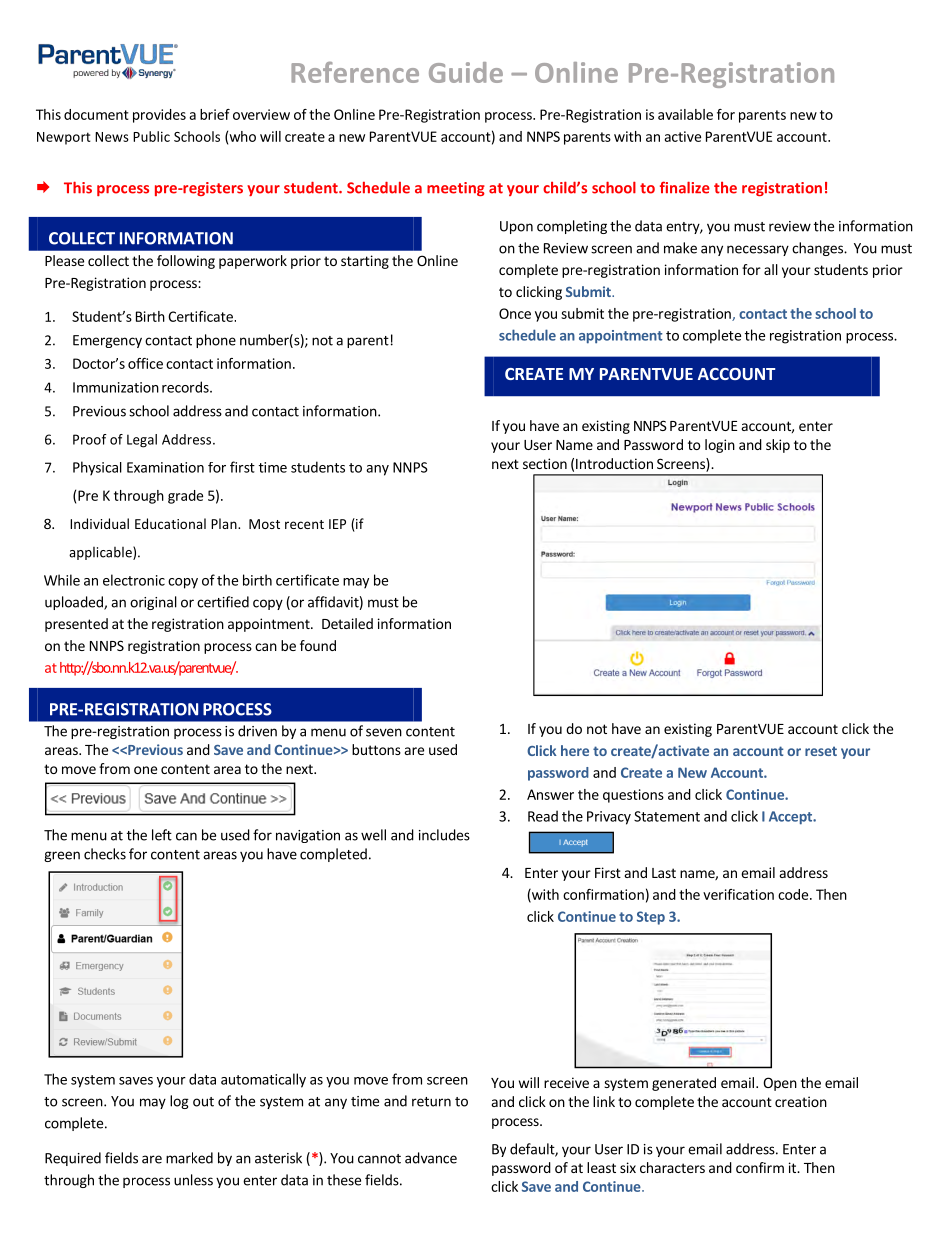  Describe the element at coordinates (545, 463) in the image. I see `section` at that location.
